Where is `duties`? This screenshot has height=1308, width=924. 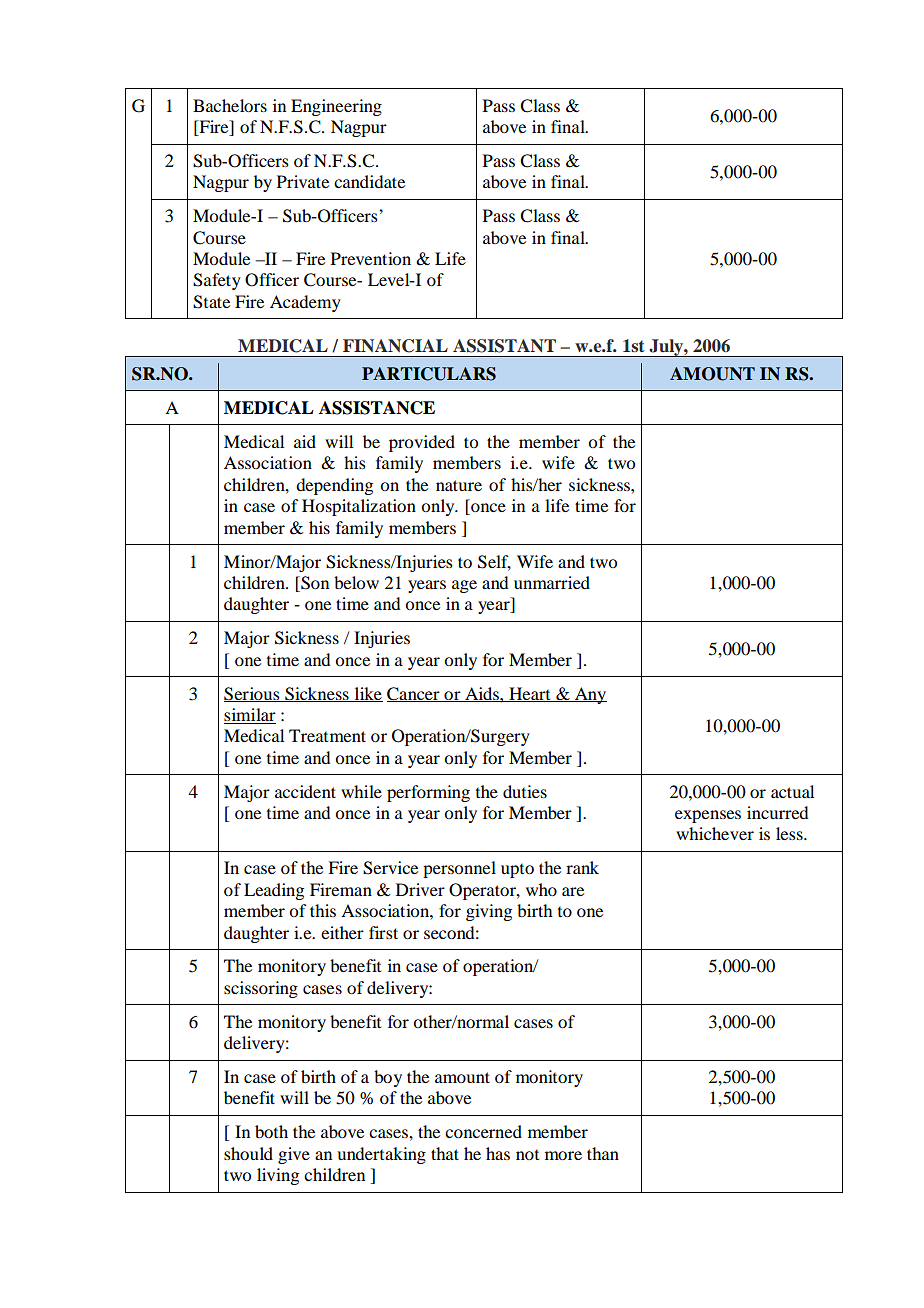
duties is located at coordinates (525, 791).
